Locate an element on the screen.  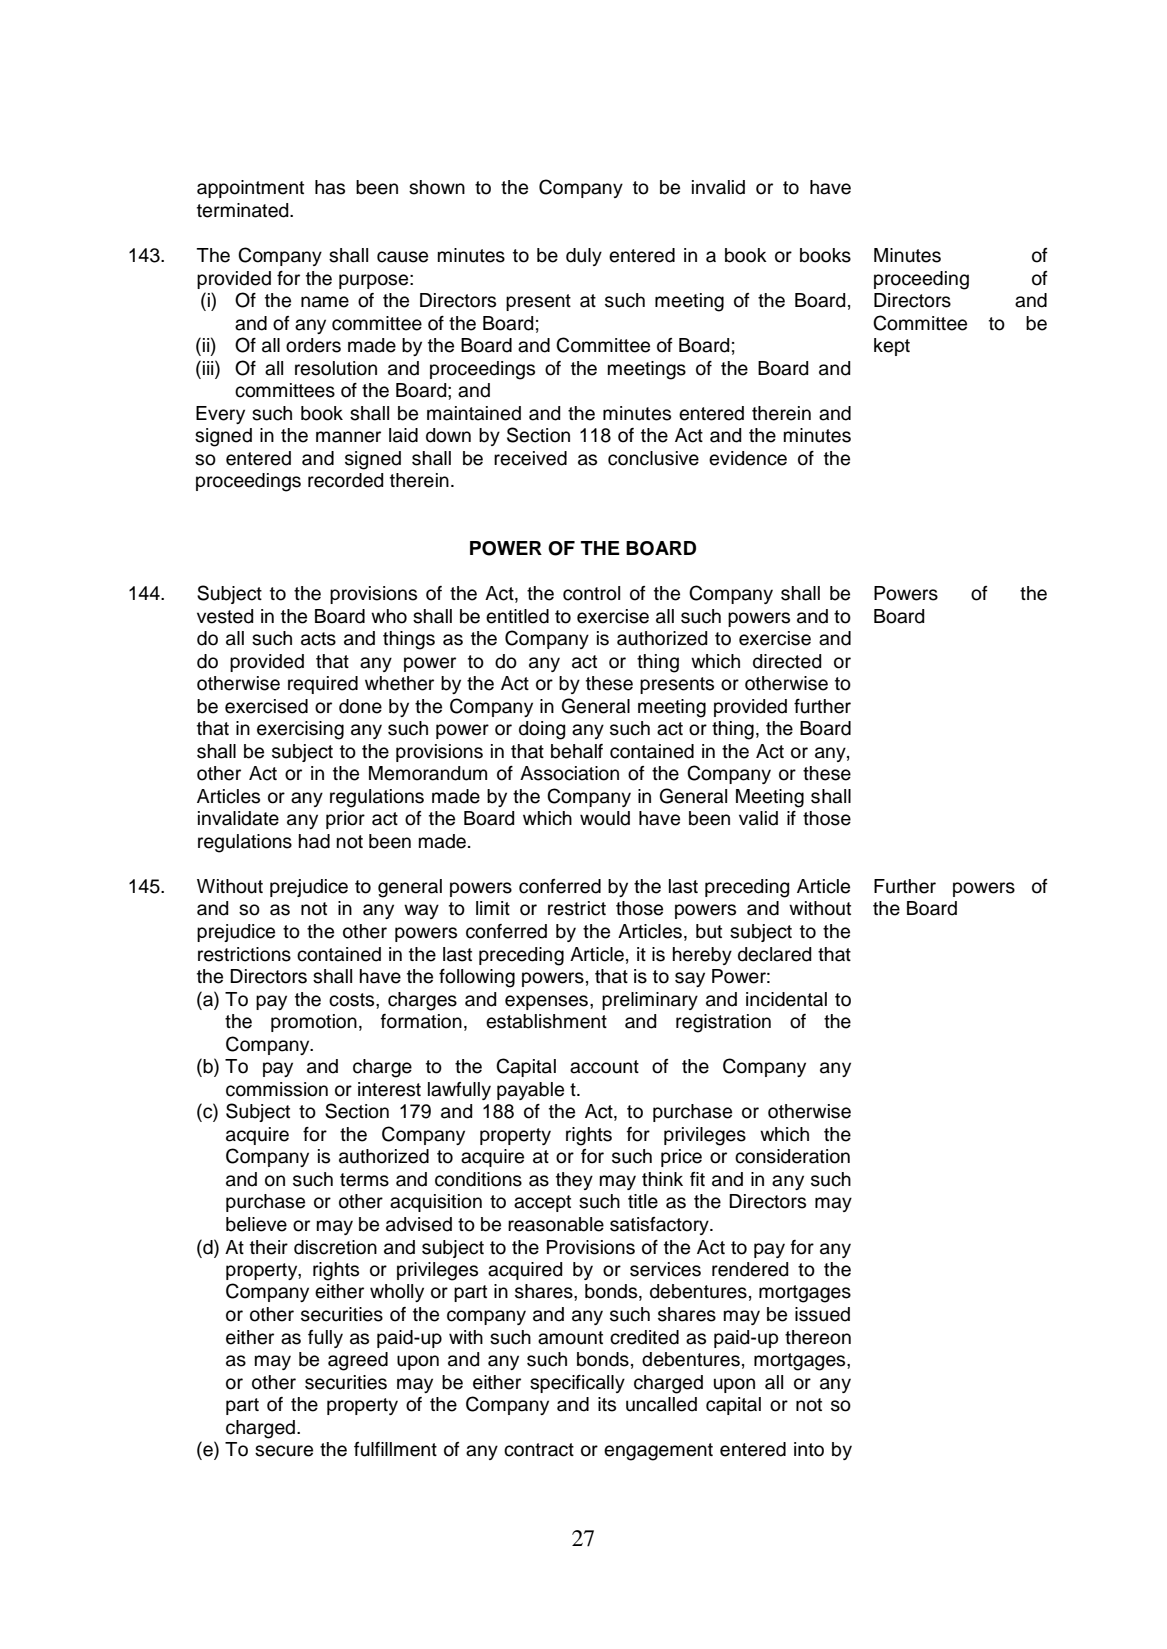
duly is located at coordinates (584, 257).
